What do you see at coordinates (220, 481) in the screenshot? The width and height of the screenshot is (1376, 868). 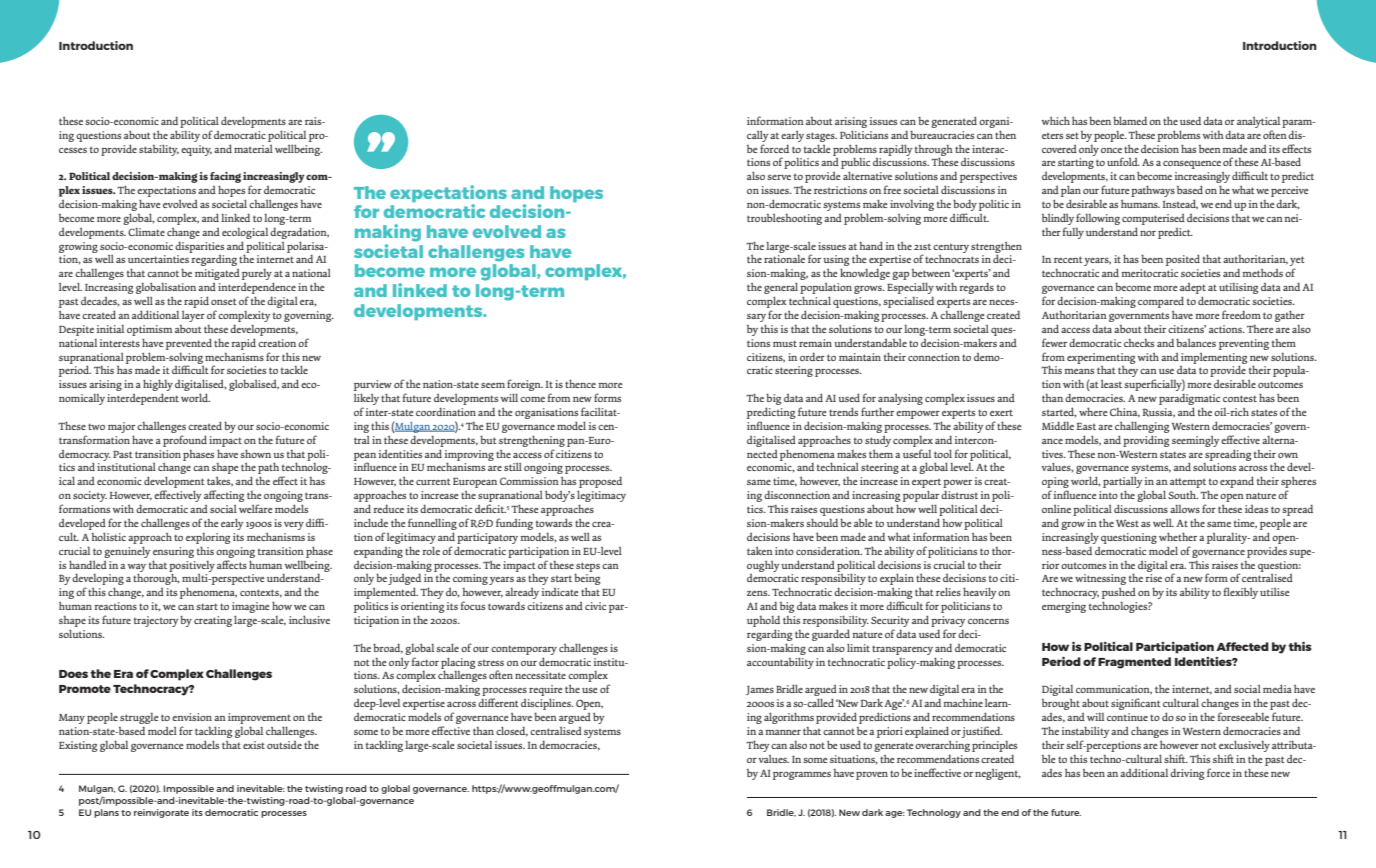 I see `takes` at bounding box center [220, 481].
